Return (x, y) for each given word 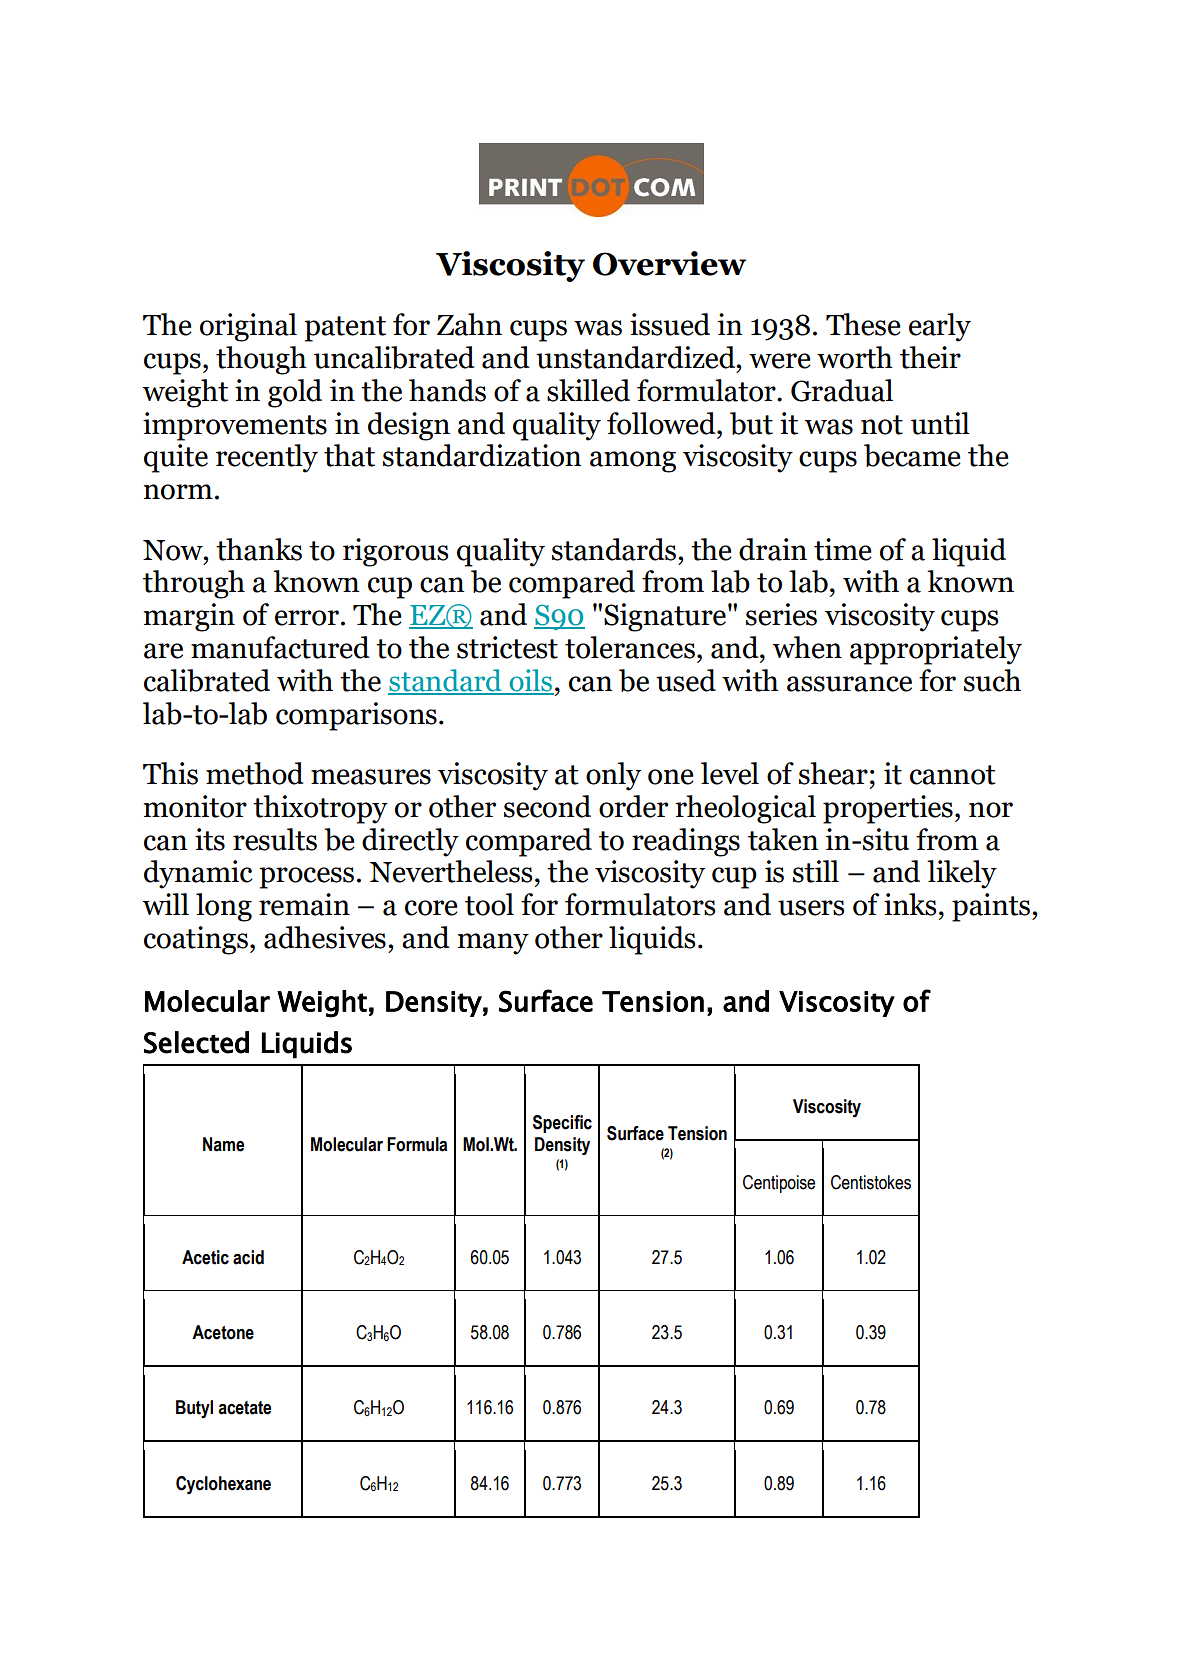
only (613, 776)
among (633, 462)
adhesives (325, 937)
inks (910, 904)
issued (670, 324)
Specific (562, 1124)
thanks (259, 549)
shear (833, 773)
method (255, 773)
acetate (244, 1408)
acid (248, 1257)
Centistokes (871, 1182)
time (843, 549)
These (863, 324)
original (248, 327)
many (493, 944)
